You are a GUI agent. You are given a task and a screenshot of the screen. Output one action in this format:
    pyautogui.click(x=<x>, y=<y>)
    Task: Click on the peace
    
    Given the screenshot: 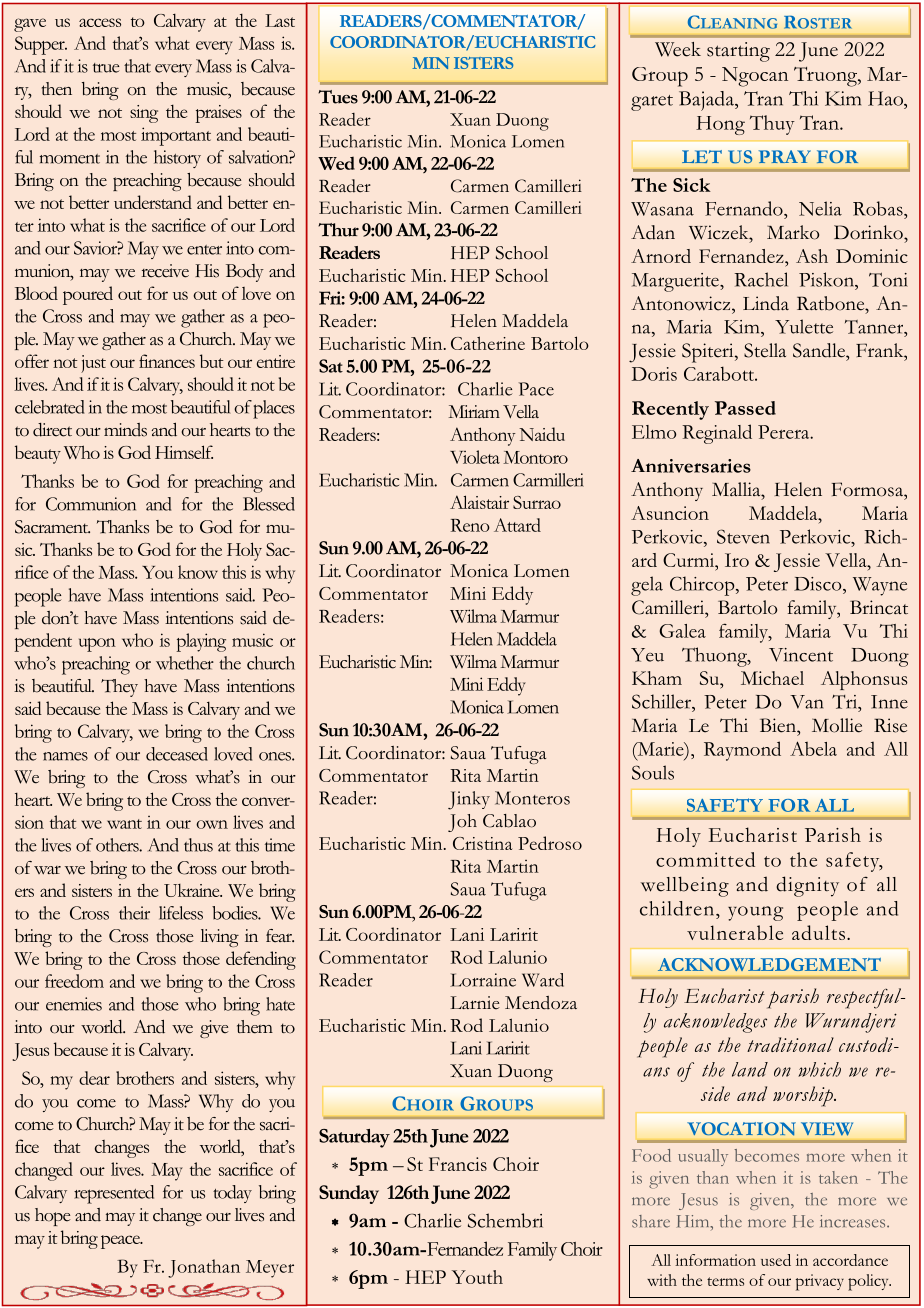 What is the action you would take?
    pyautogui.click(x=121, y=1242)
